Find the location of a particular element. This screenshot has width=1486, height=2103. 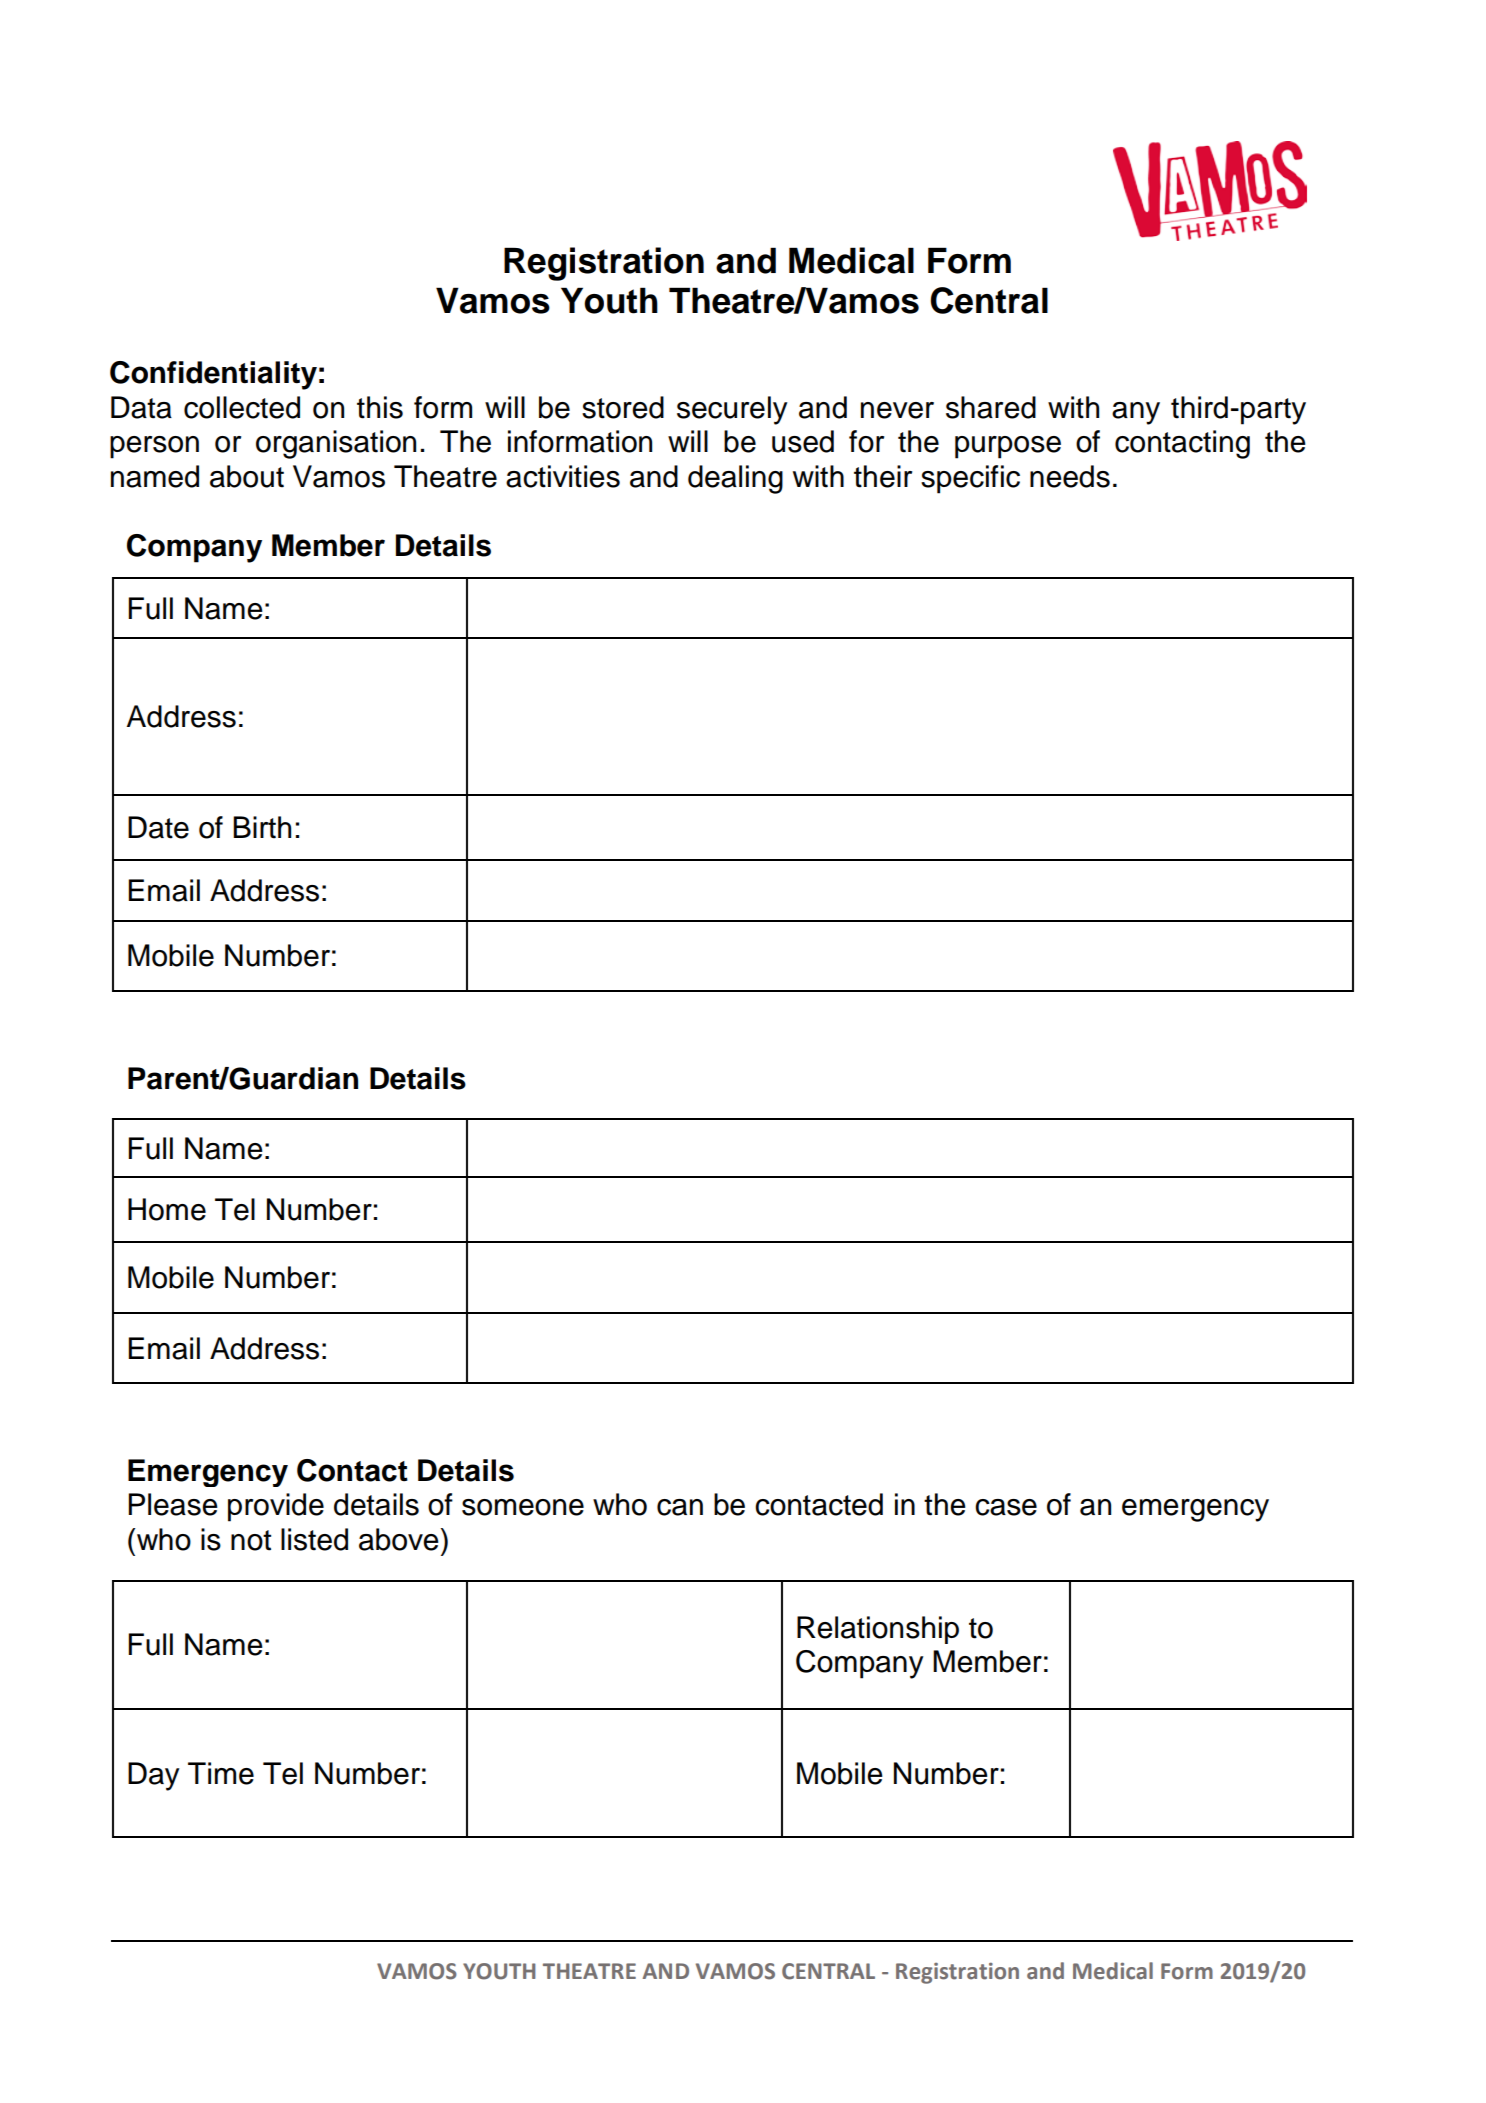

specific is located at coordinates (970, 479).
